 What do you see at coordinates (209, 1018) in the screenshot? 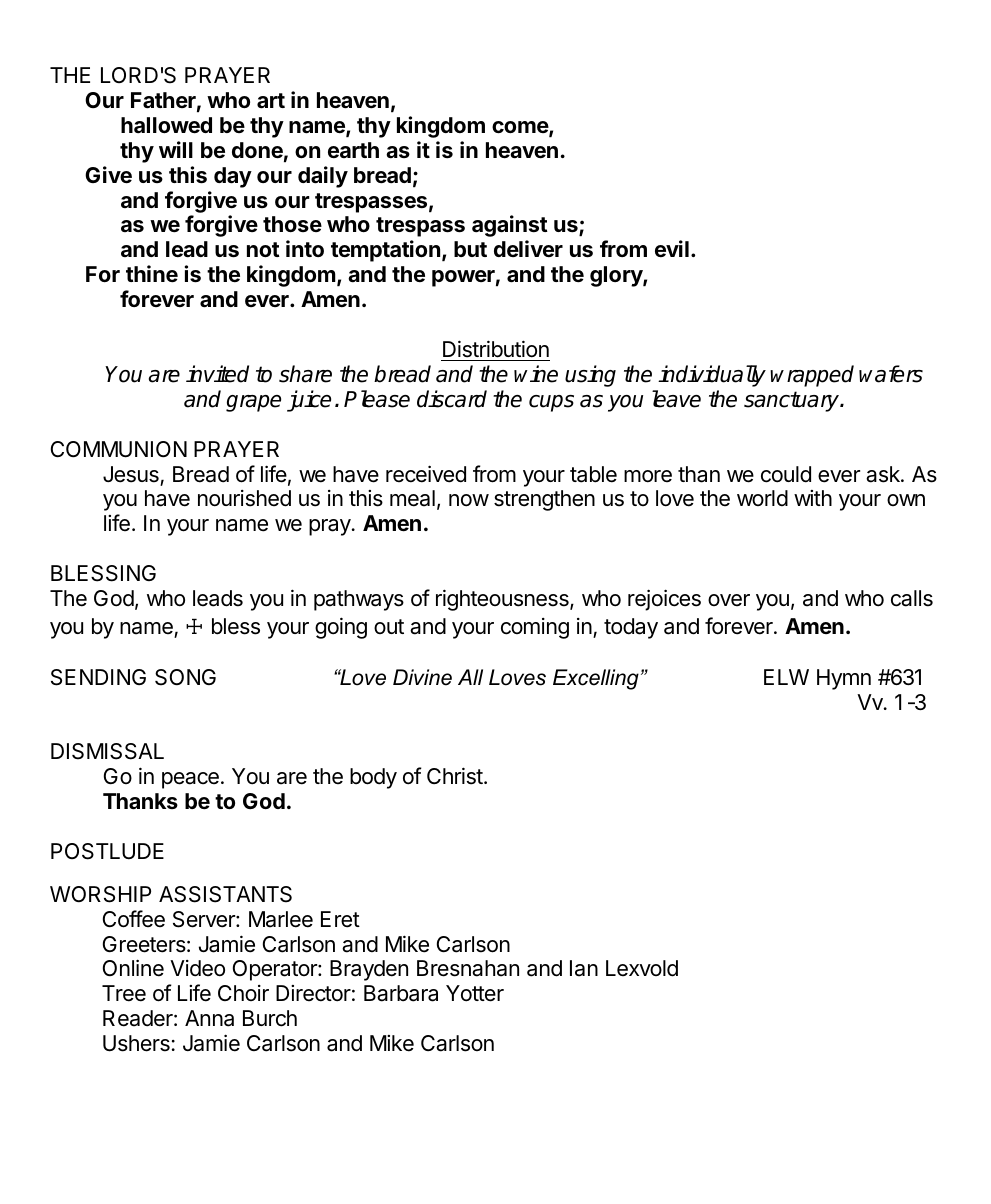
I see `Anna` at bounding box center [209, 1018].
